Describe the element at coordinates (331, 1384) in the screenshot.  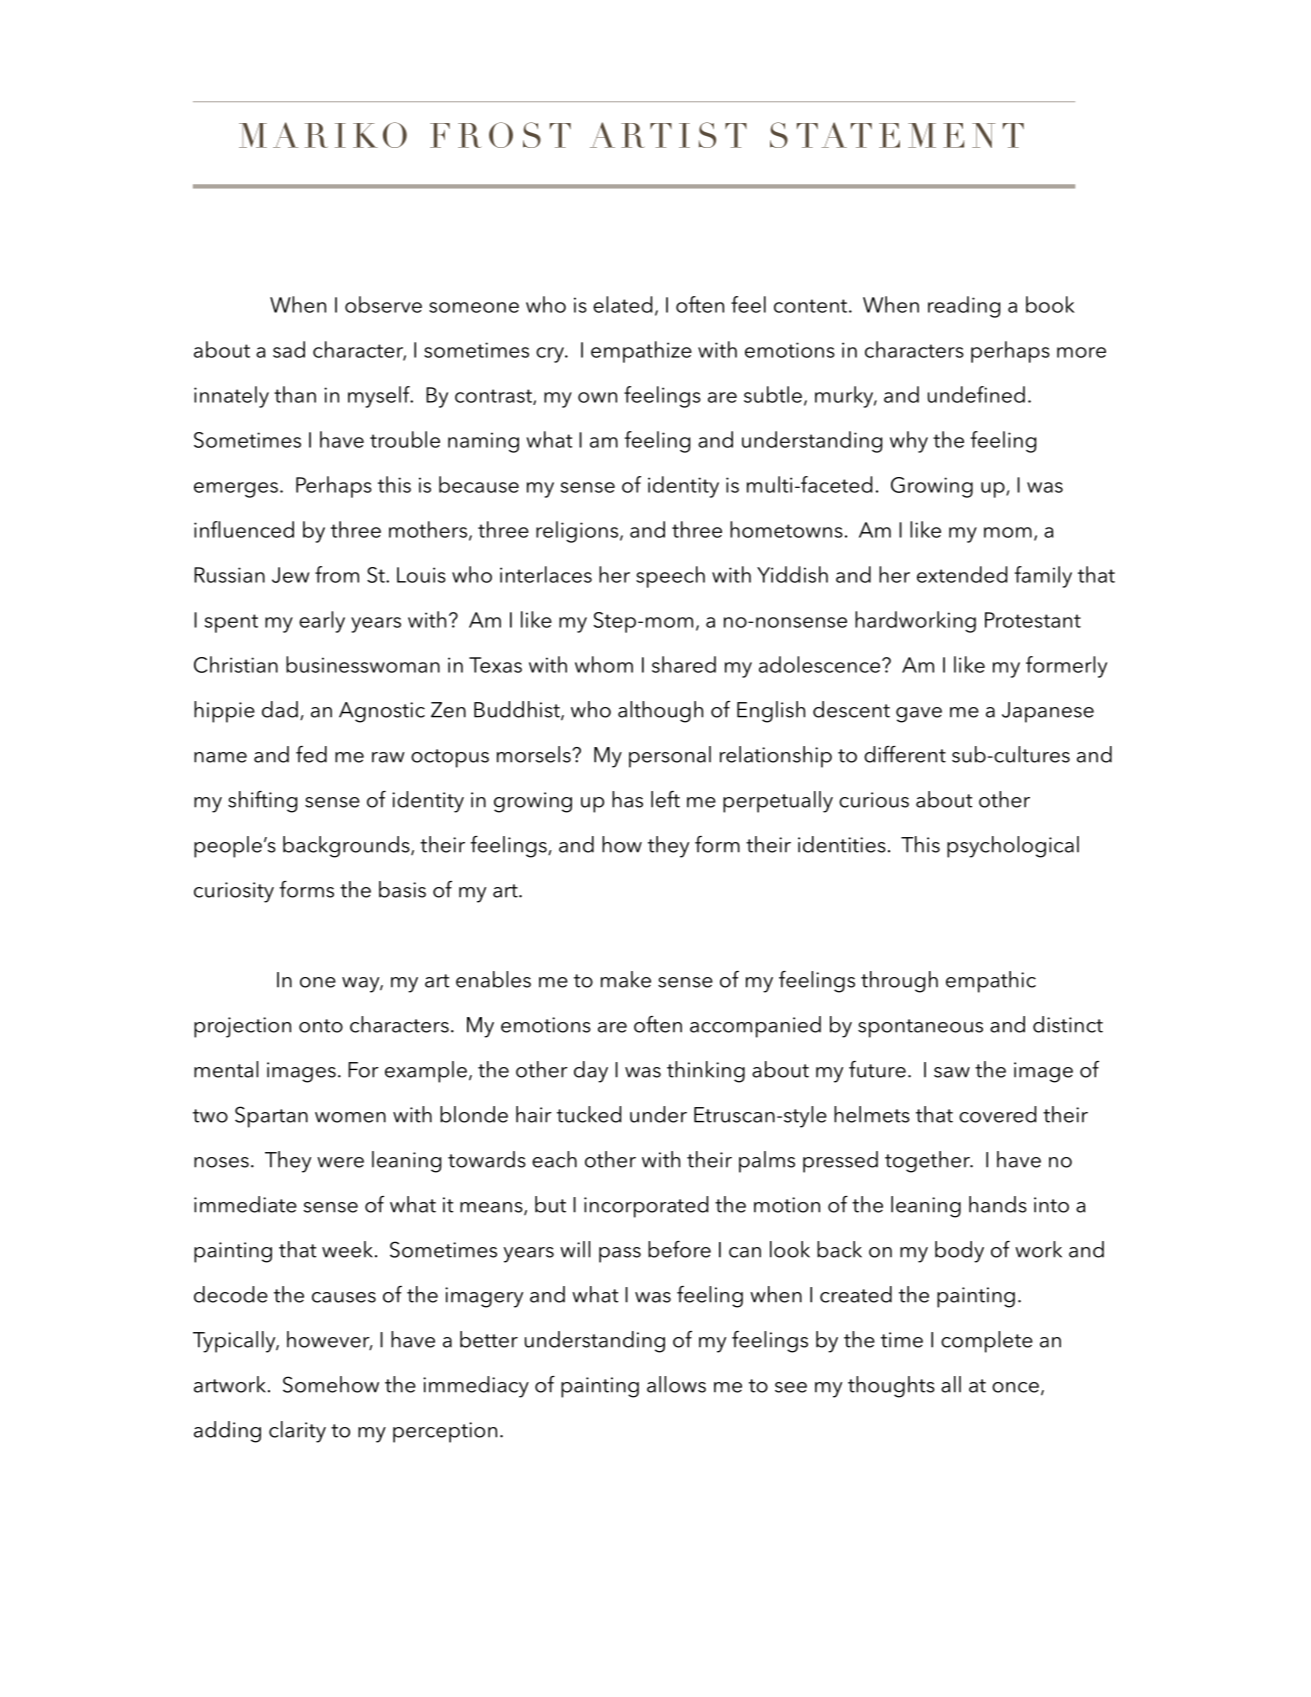
I see `Somehow` at that location.
